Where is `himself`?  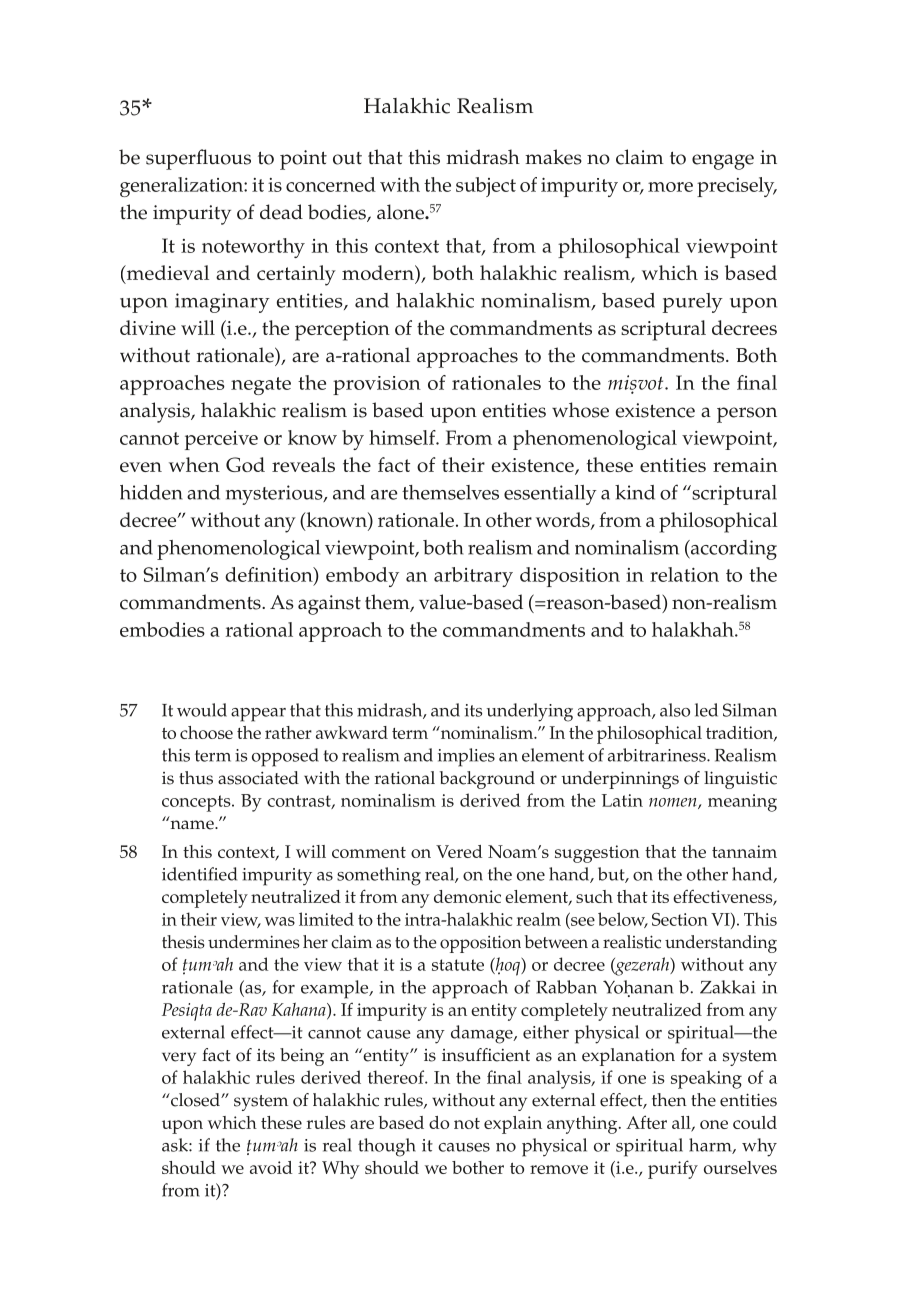 himself is located at coordinates (403, 437).
